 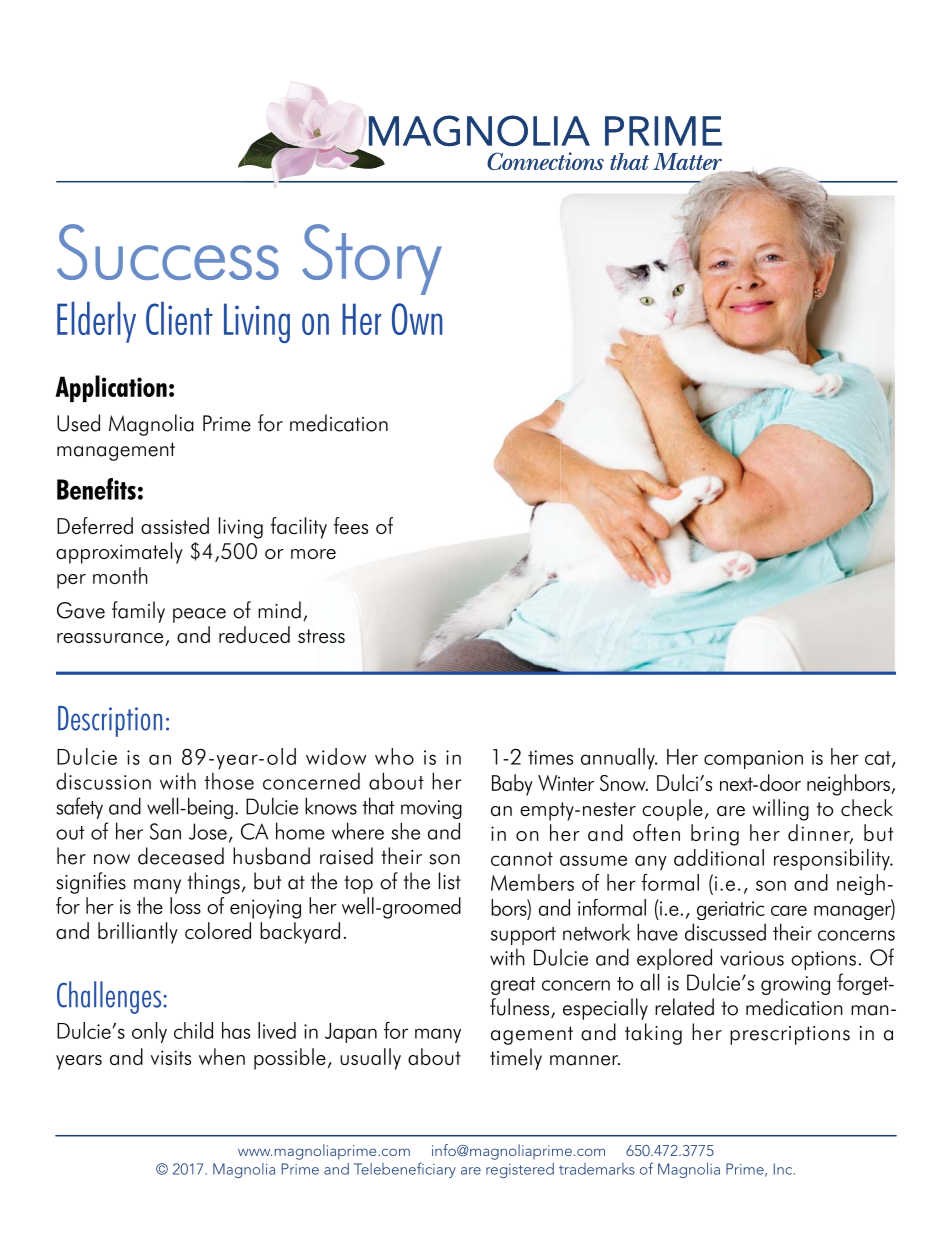 What do you see at coordinates (120, 575) in the screenshot?
I see `month` at bounding box center [120, 575].
